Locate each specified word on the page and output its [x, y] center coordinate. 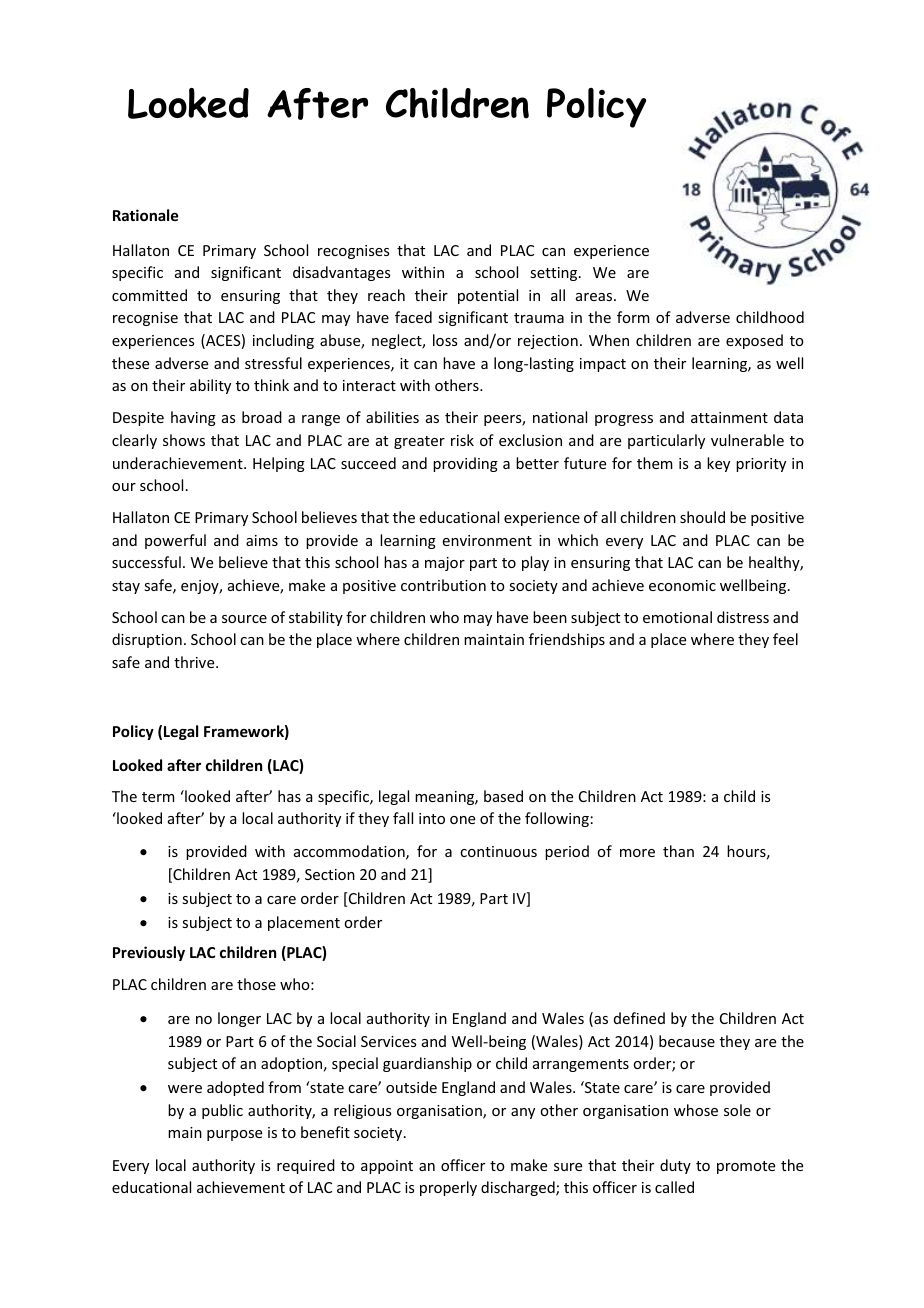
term [158, 797]
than [678, 851]
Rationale [145, 215]
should [702, 517]
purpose [234, 1135]
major [445, 564]
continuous [498, 851]
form [633, 317]
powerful [175, 541]
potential [488, 296]
